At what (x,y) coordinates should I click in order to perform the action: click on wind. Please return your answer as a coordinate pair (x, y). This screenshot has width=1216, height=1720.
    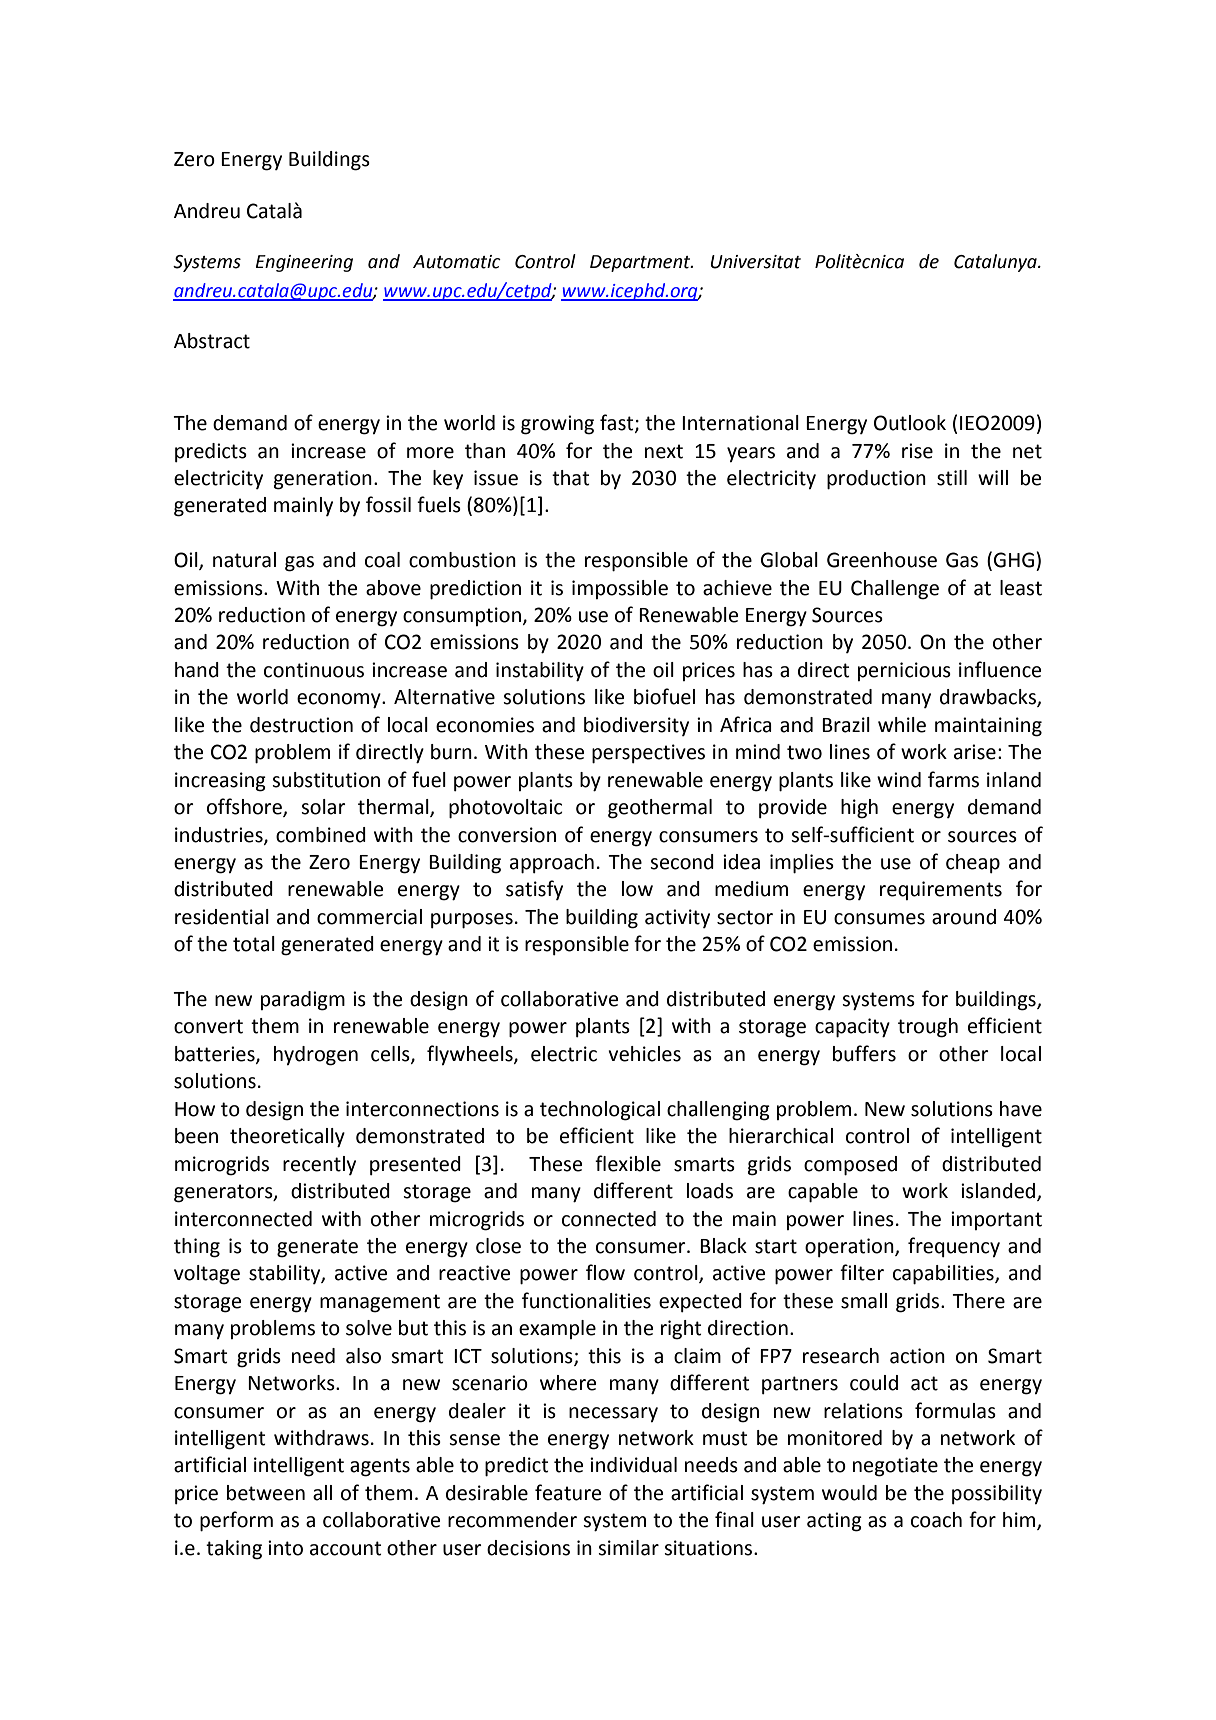
    Looking at the image, I should click on (899, 780).
